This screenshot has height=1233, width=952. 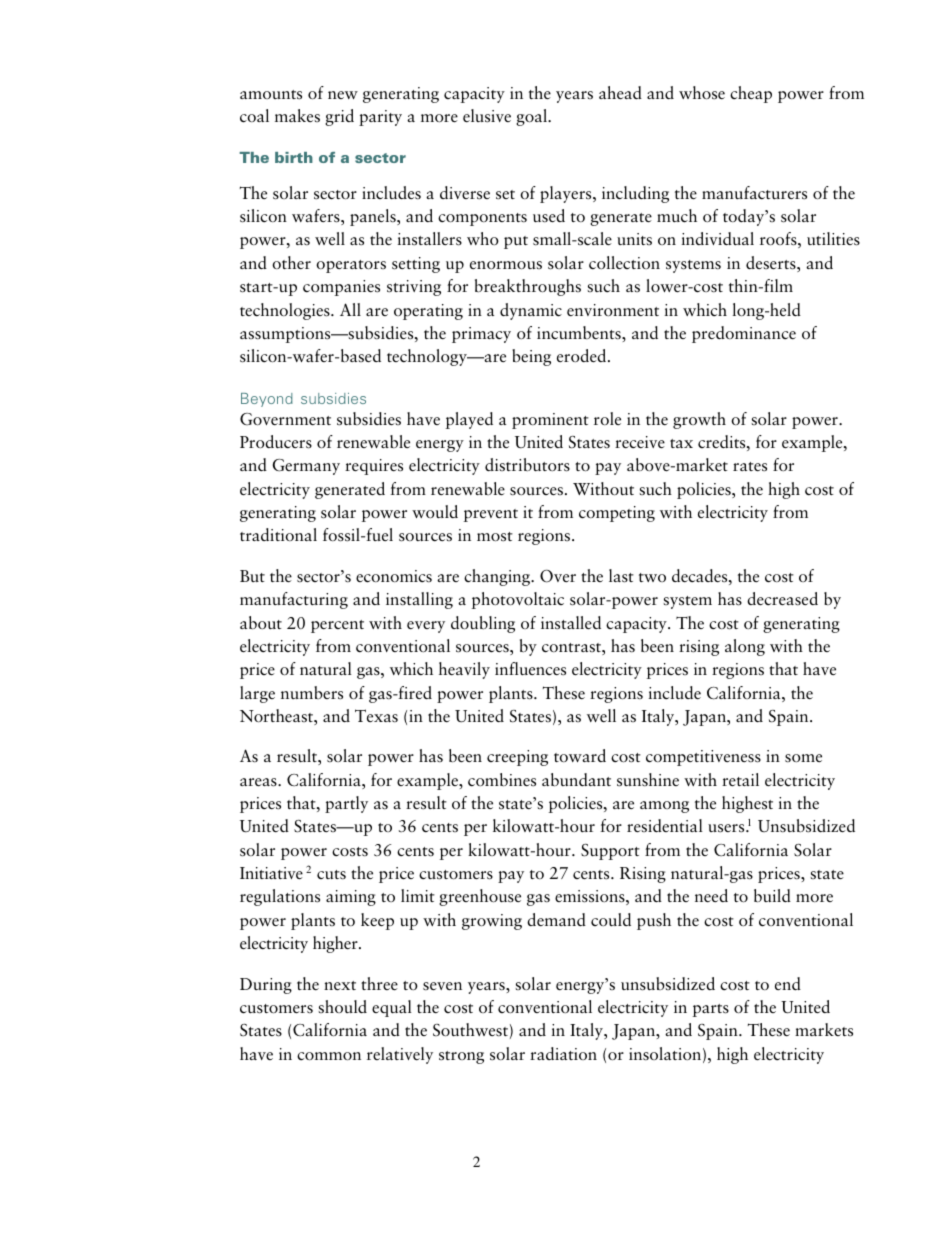 What do you see at coordinates (530, 669) in the screenshot?
I see `influences` at bounding box center [530, 669].
